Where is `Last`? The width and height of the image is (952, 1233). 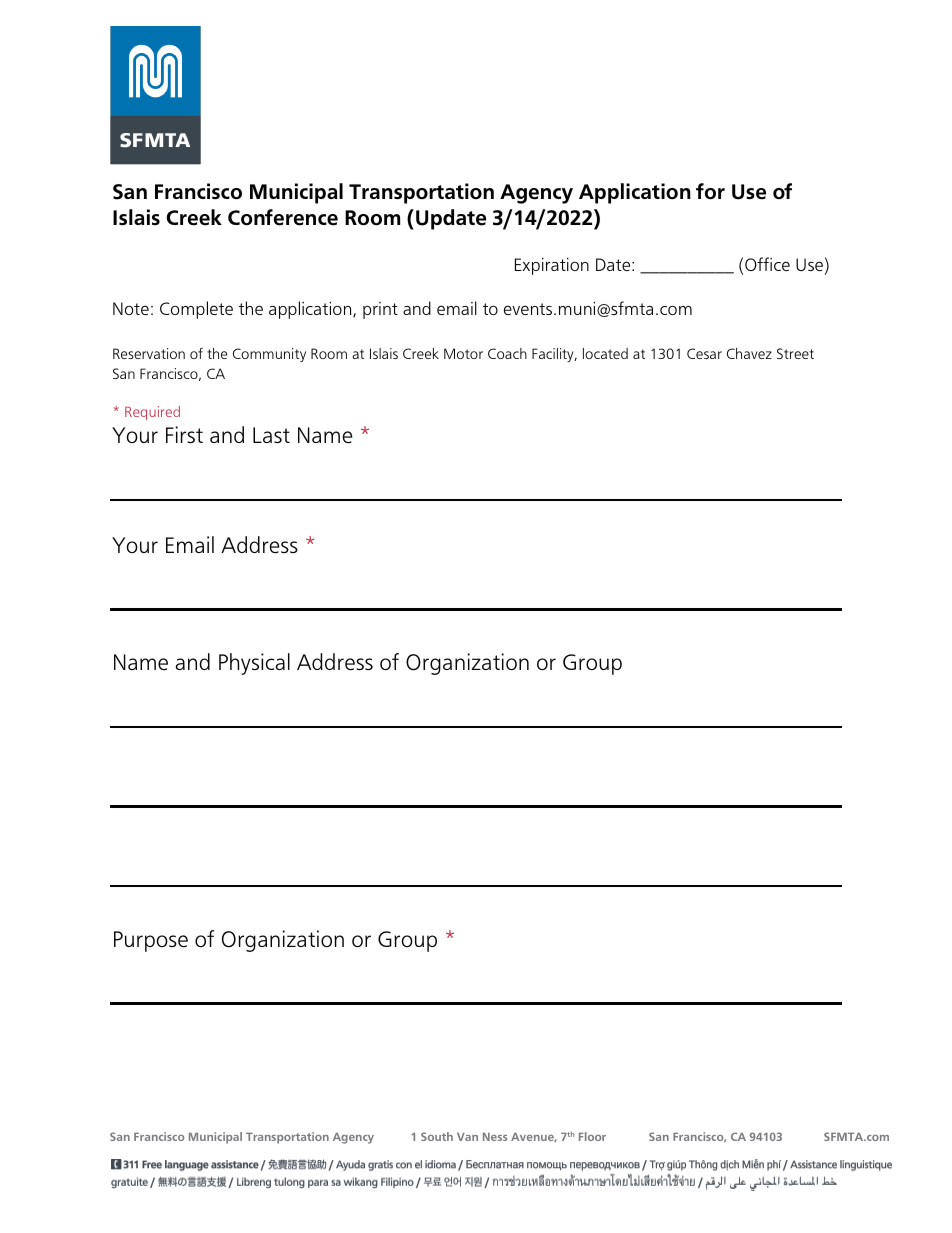 Last is located at coordinates (271, 435).
